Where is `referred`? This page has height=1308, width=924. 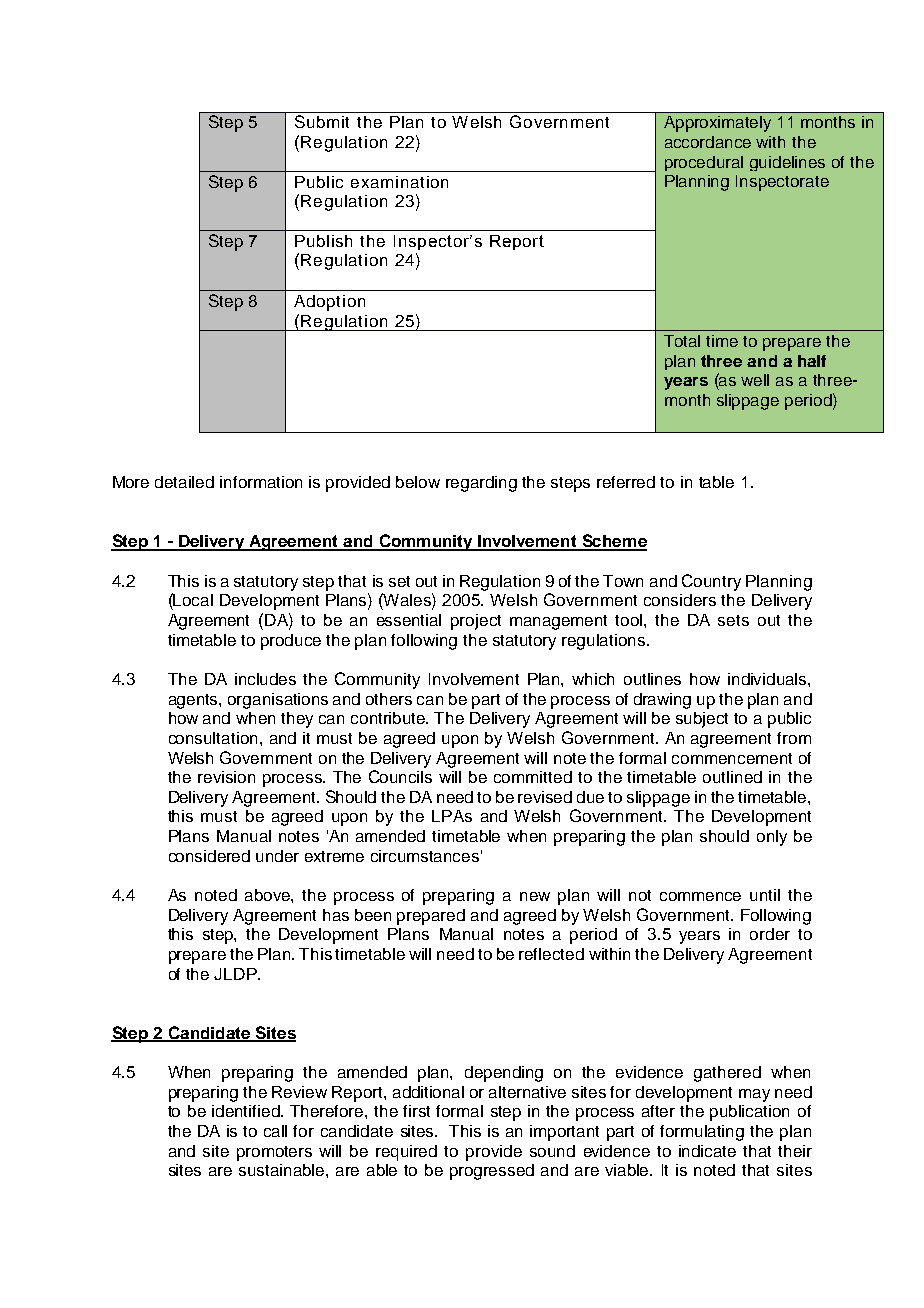
referred is located at coordinates (626, 482).
